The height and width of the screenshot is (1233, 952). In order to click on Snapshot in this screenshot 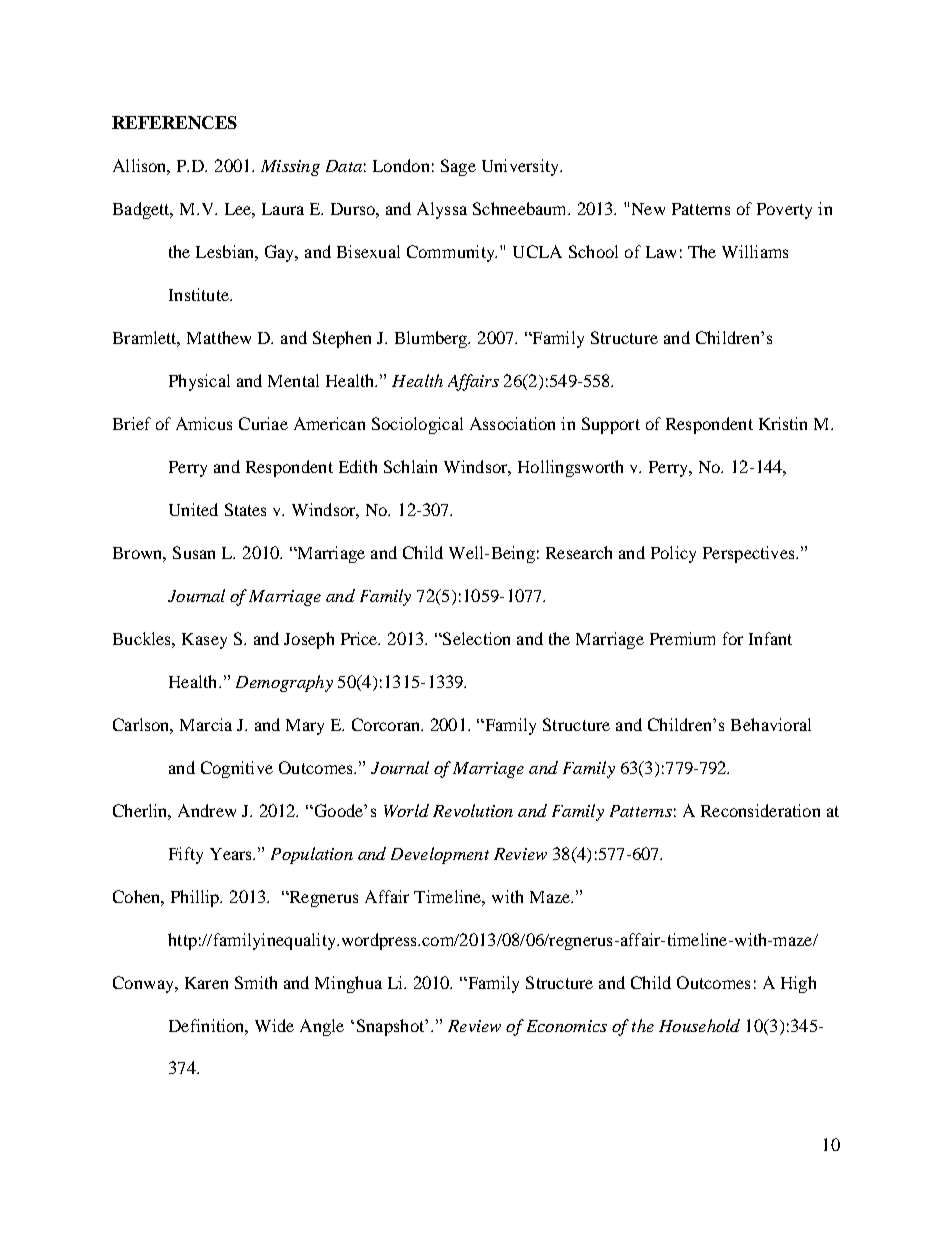, I will do `click(392, 1027)`.
